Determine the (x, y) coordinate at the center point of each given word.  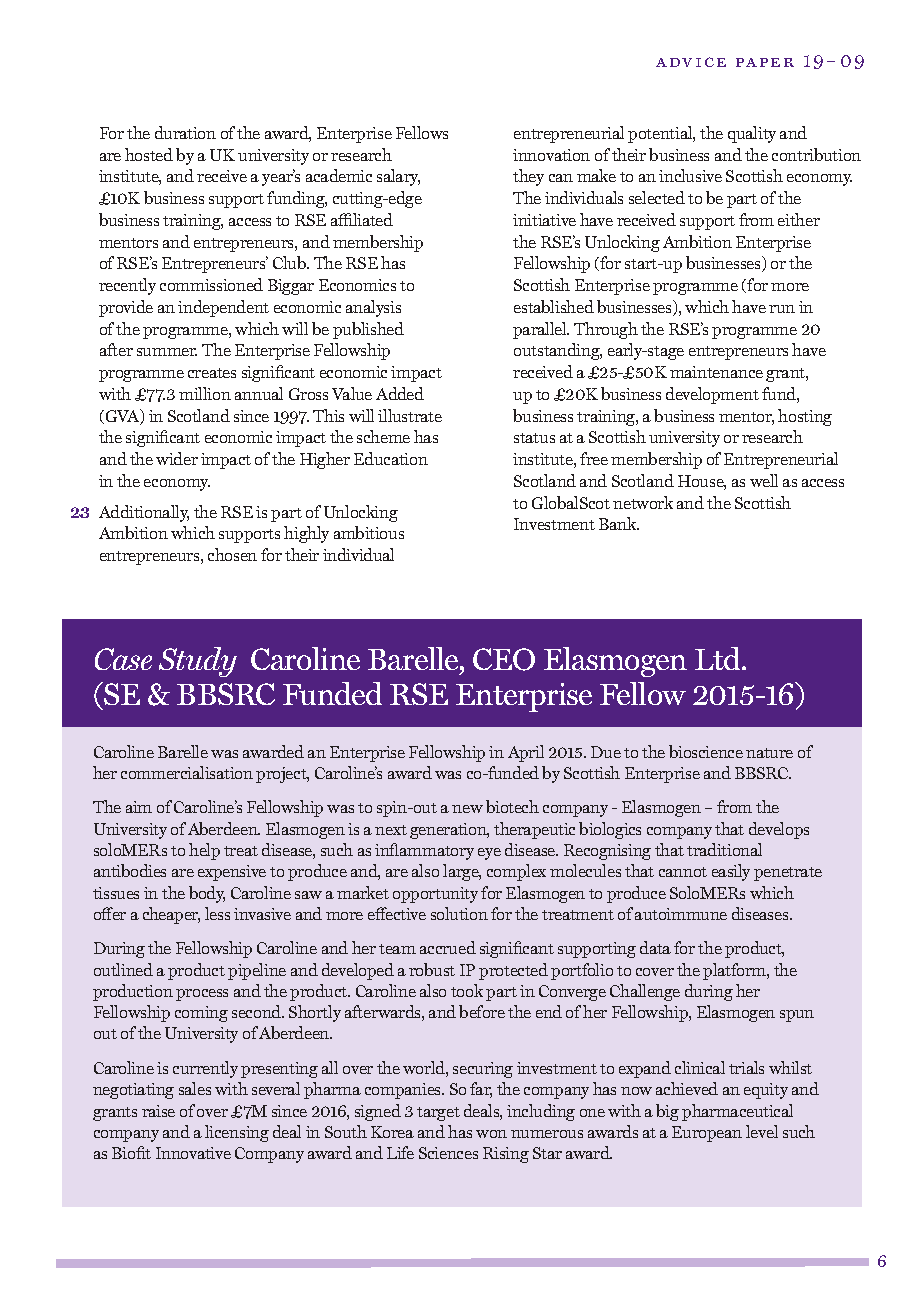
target (438, 1114)
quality (752, 134)
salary (398, 177)
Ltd (719, 658)
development (712, 395)
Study (198, 662)
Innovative (193, 1153)
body (207, 894)
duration (185, 132)
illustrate (410, 415)
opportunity (435, 895)
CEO (504, 659)
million (205, 393)
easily (731, 872)
